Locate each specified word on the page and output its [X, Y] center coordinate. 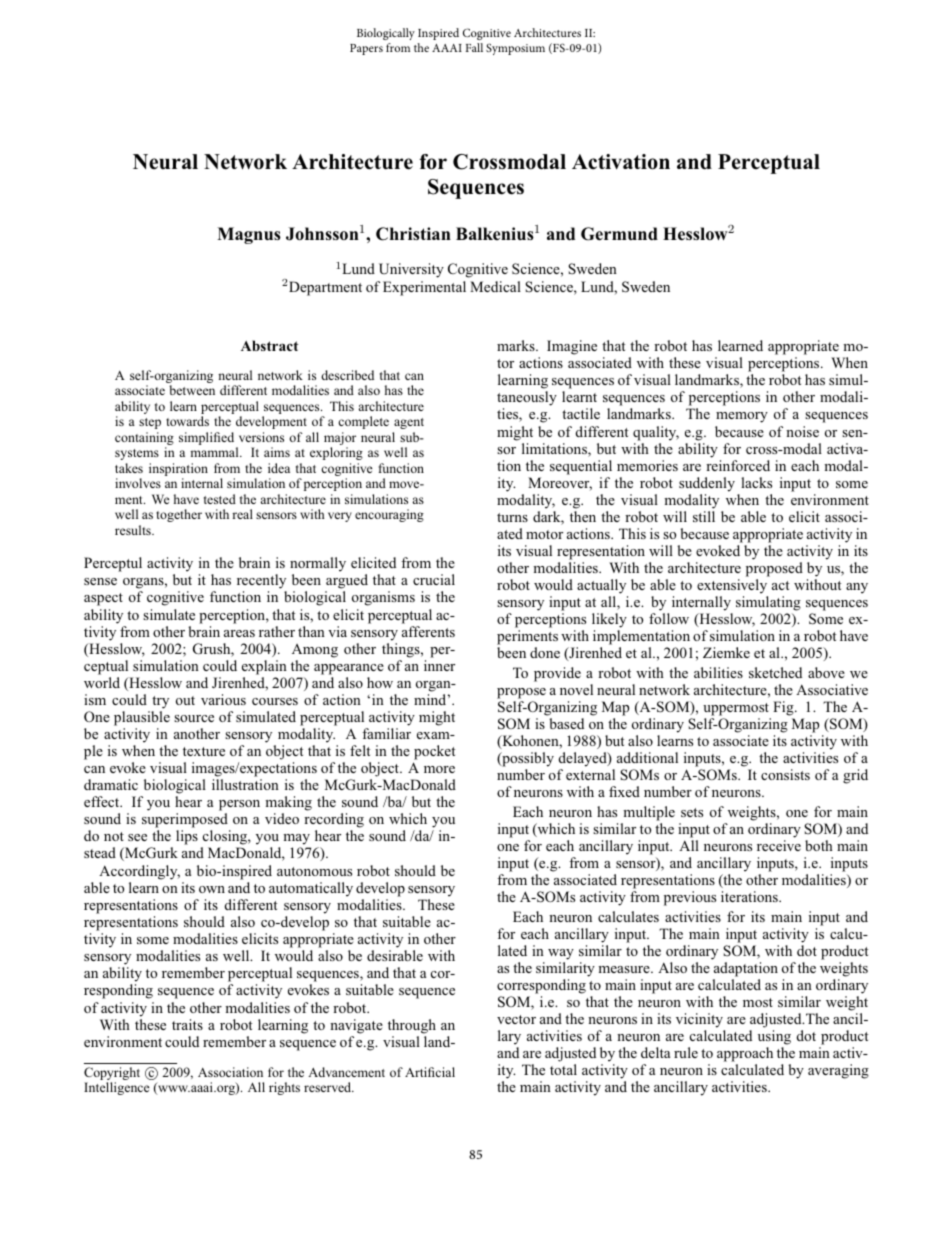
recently [262, 583]
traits [187, 1024]
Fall [474, 47]
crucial [434, 579]
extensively [732, 588]
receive [779, 845]
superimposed [186, 822]
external [590, 774]
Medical [495, 286]
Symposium [515, 49]
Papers [366, 49]
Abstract [269, 345]
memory [742, 417]
